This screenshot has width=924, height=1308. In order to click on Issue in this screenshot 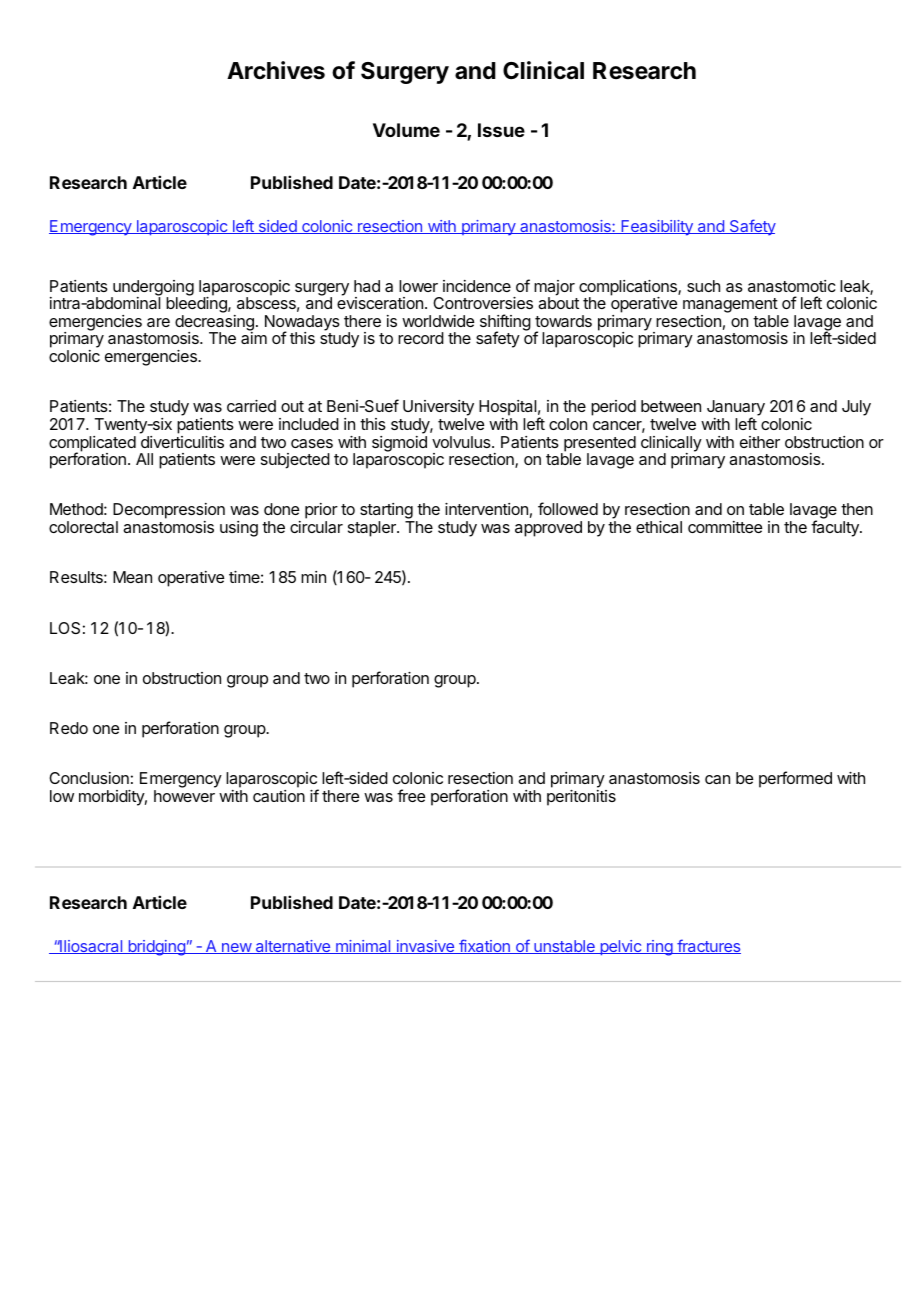, I will do `click(501, 130)`.
